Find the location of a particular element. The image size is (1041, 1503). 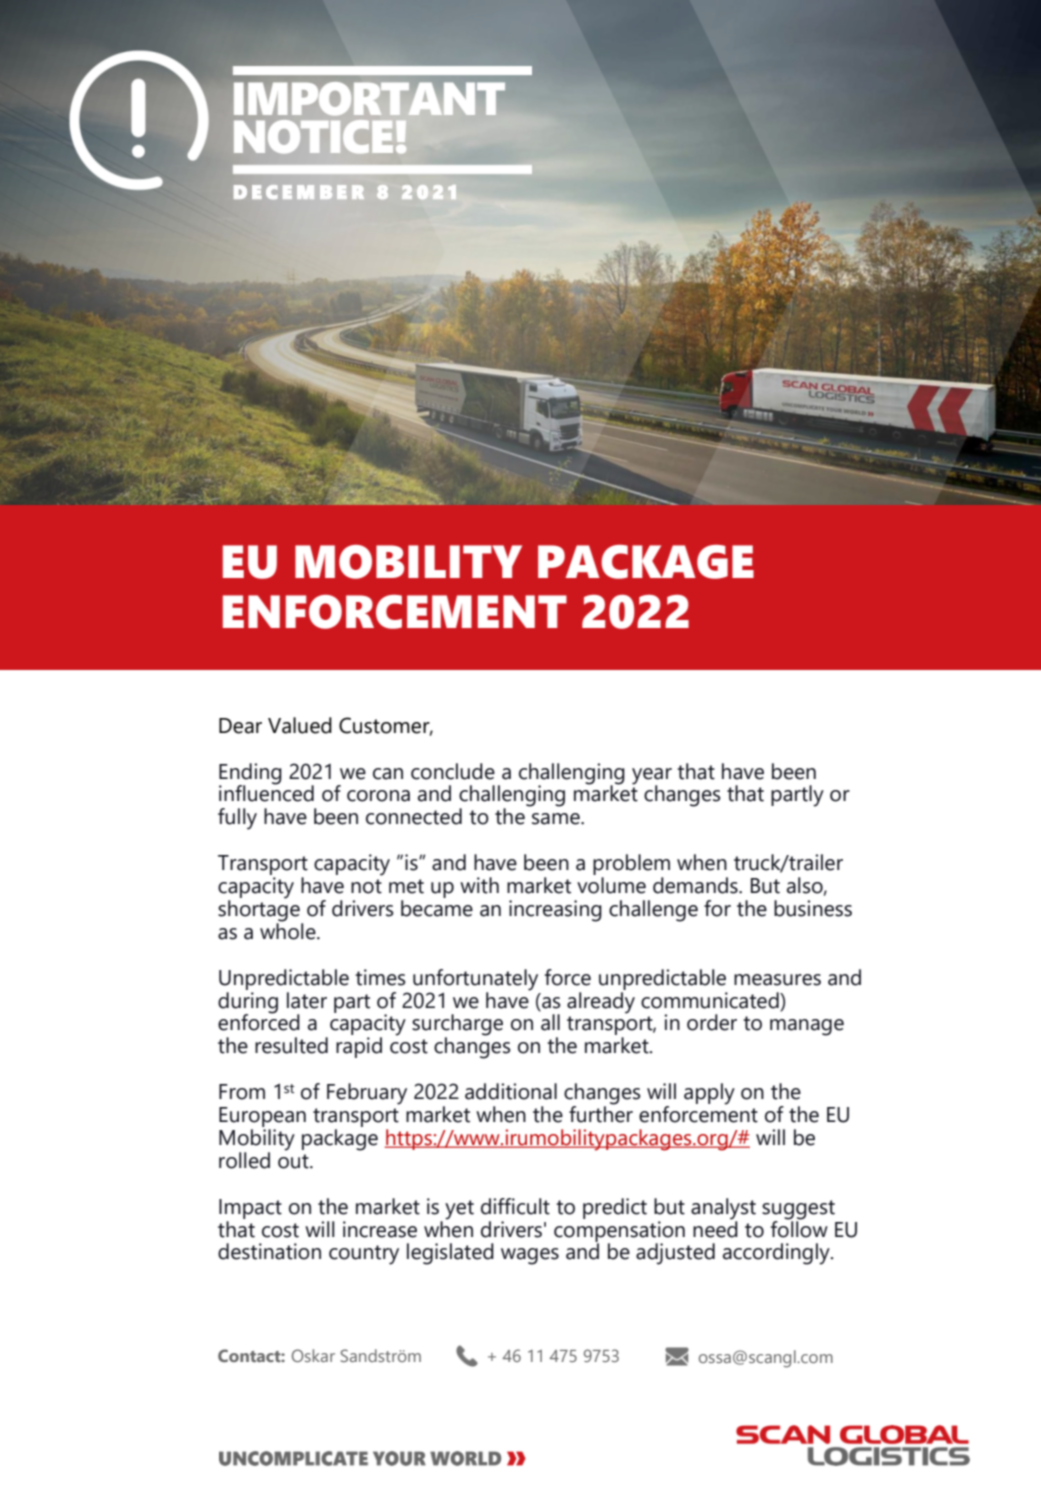

accordingly is located at coordinates (777, 1254).
